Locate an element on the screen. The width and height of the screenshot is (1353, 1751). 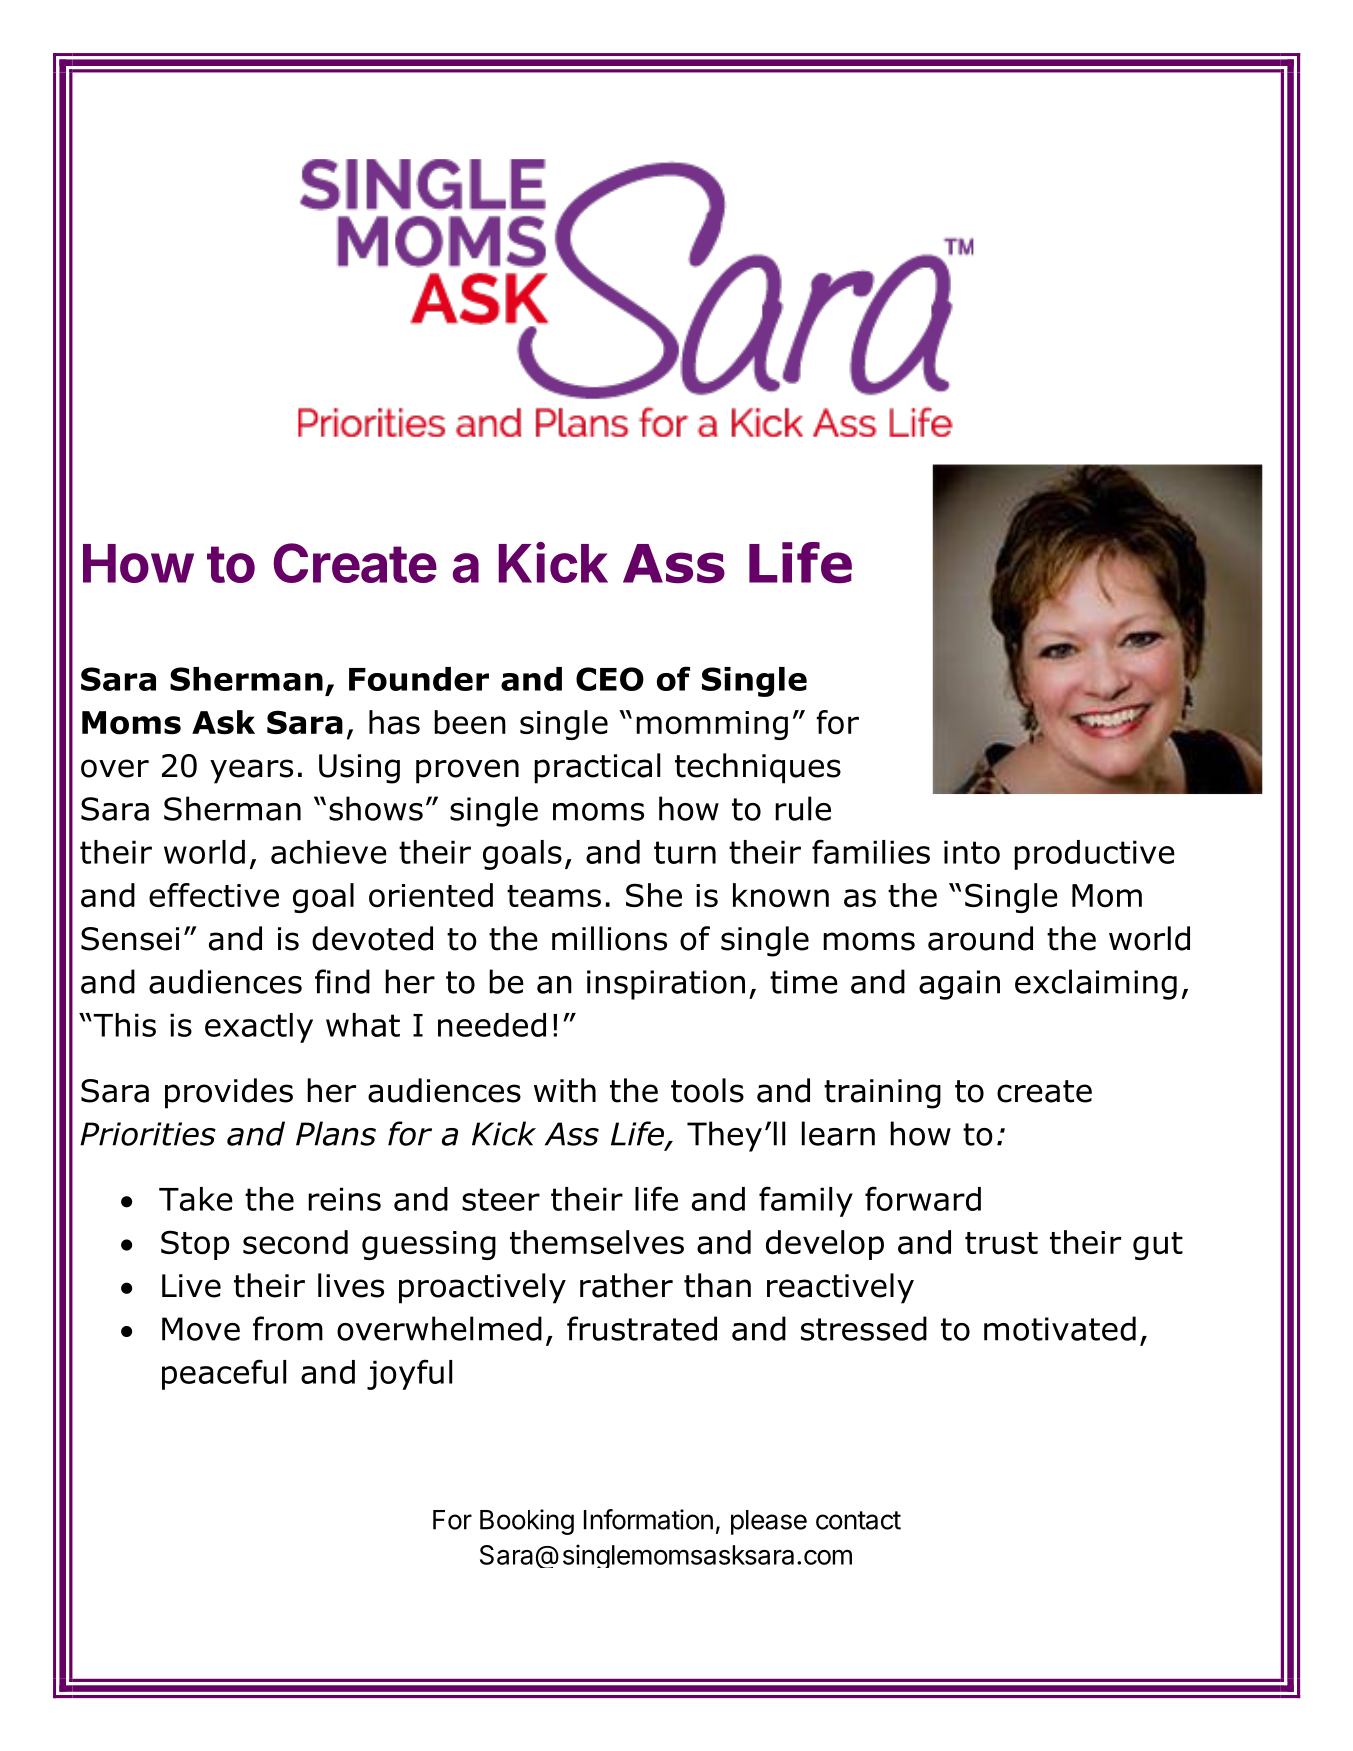
Booking is located at coordinates (527, 1522).
